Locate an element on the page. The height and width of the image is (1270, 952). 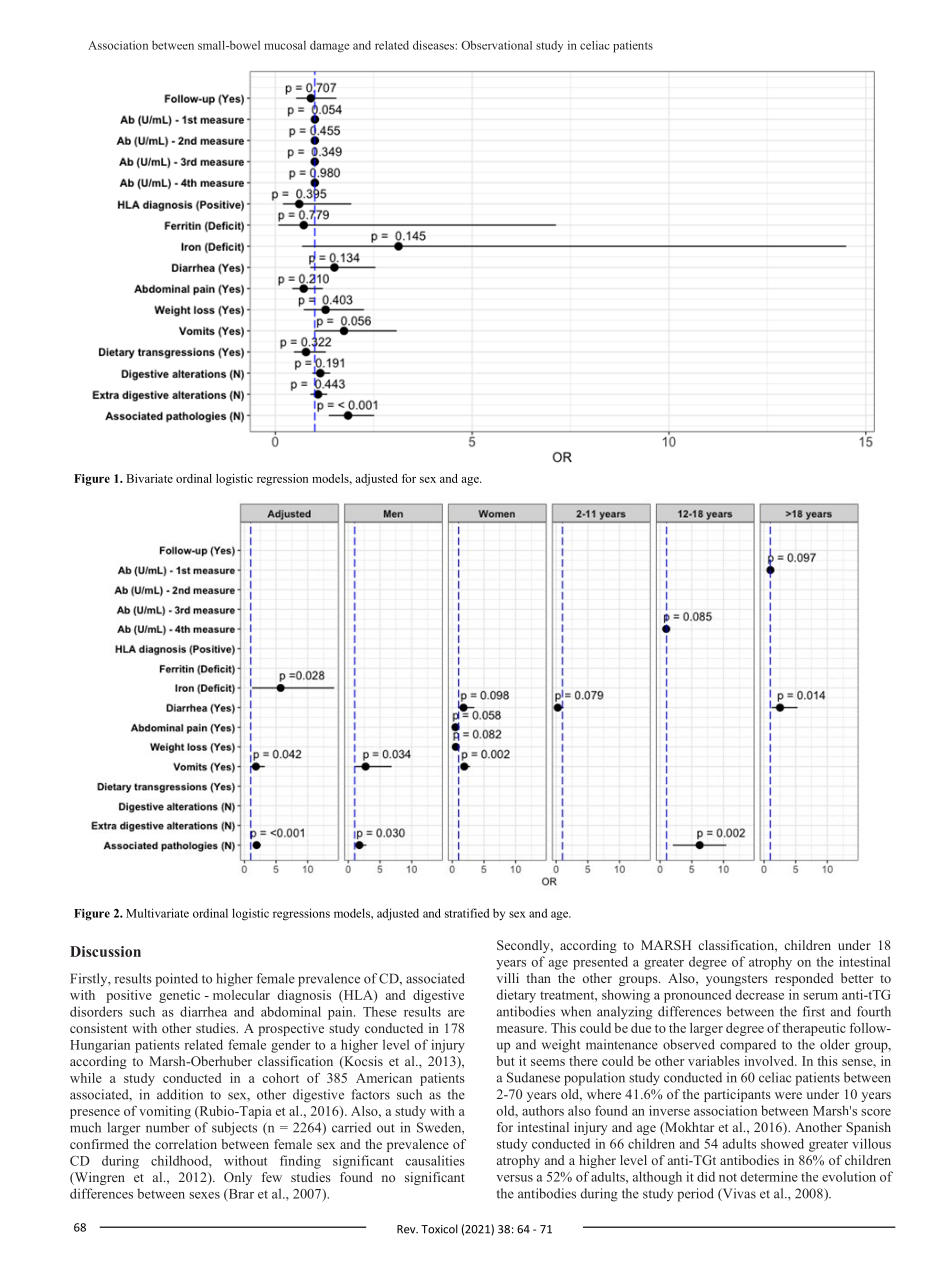
versus is located at coordinates (514, 1178).
